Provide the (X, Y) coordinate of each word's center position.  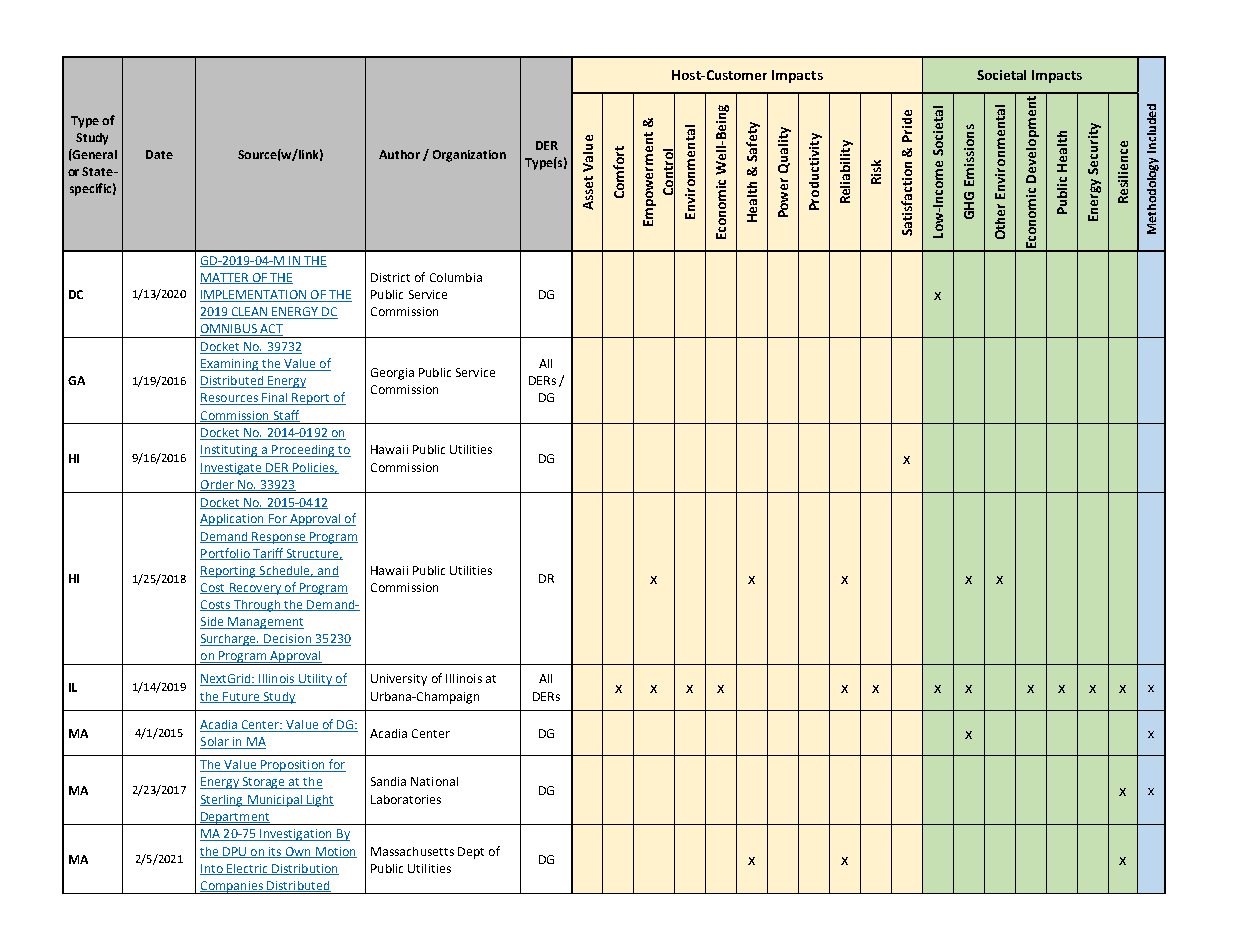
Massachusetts (412, 851)
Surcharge (229, 640)
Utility (315, 680)
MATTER (225, 278)
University (399, 680)
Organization (469, 156)
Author (399, 154)
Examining (230, 365)
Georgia (392, 374)
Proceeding (303, 451)
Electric (247, 869)
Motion (335, 852)
